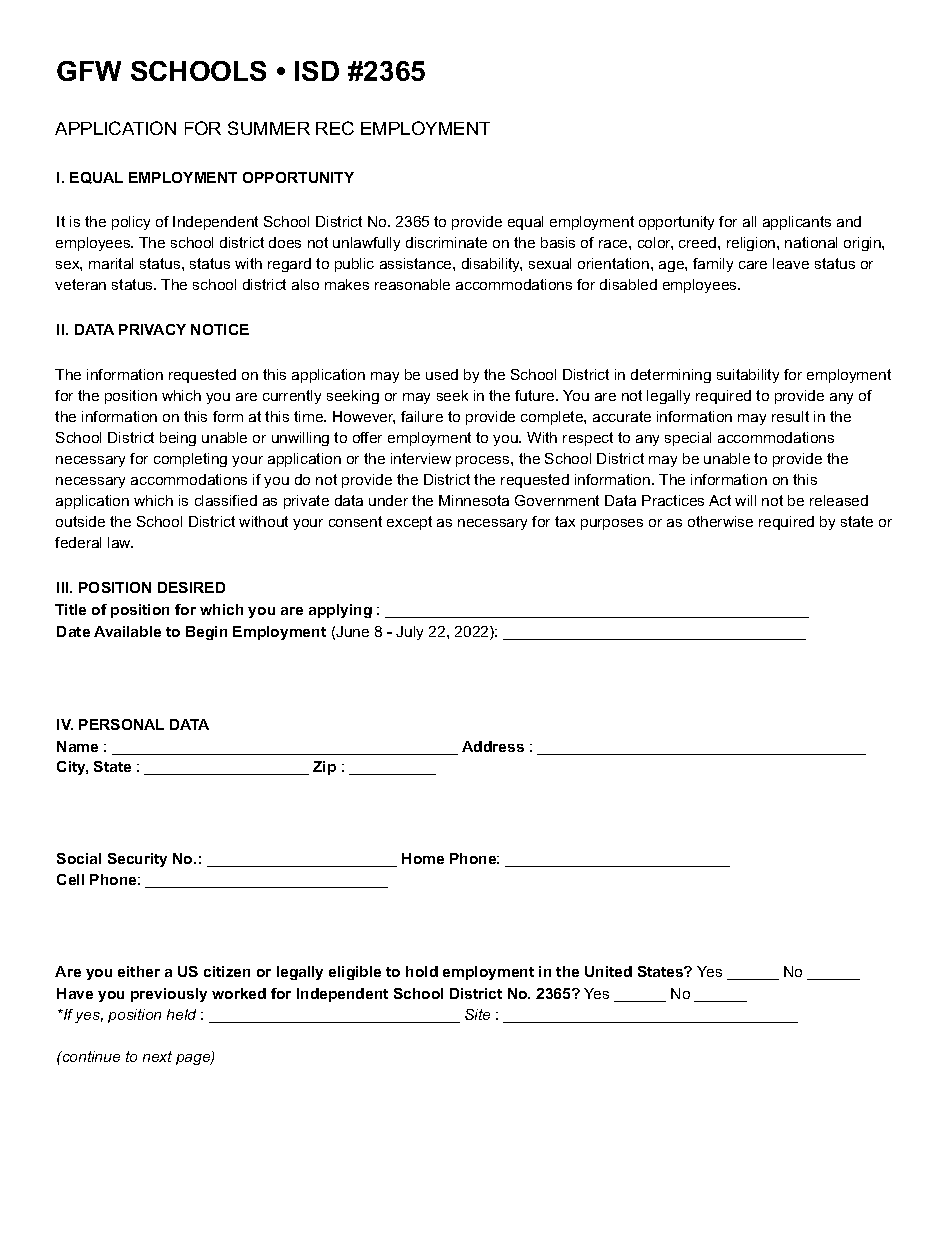  What do you see at coordinates (324, 768) in the screenshot?
I see `Zip` at bounding box center [324, 768].
